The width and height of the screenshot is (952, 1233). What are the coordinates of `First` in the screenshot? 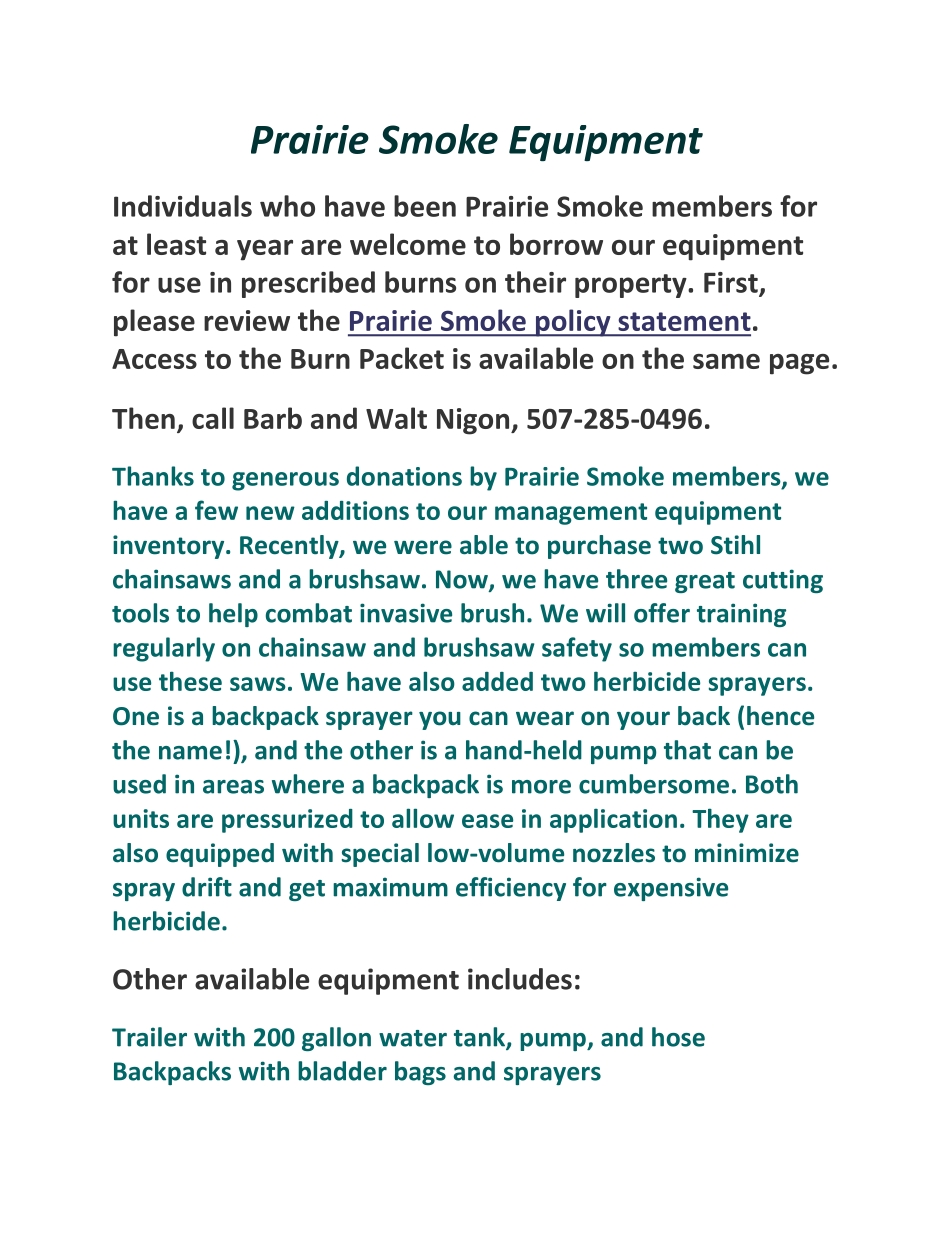 It's located at (732, 283).
